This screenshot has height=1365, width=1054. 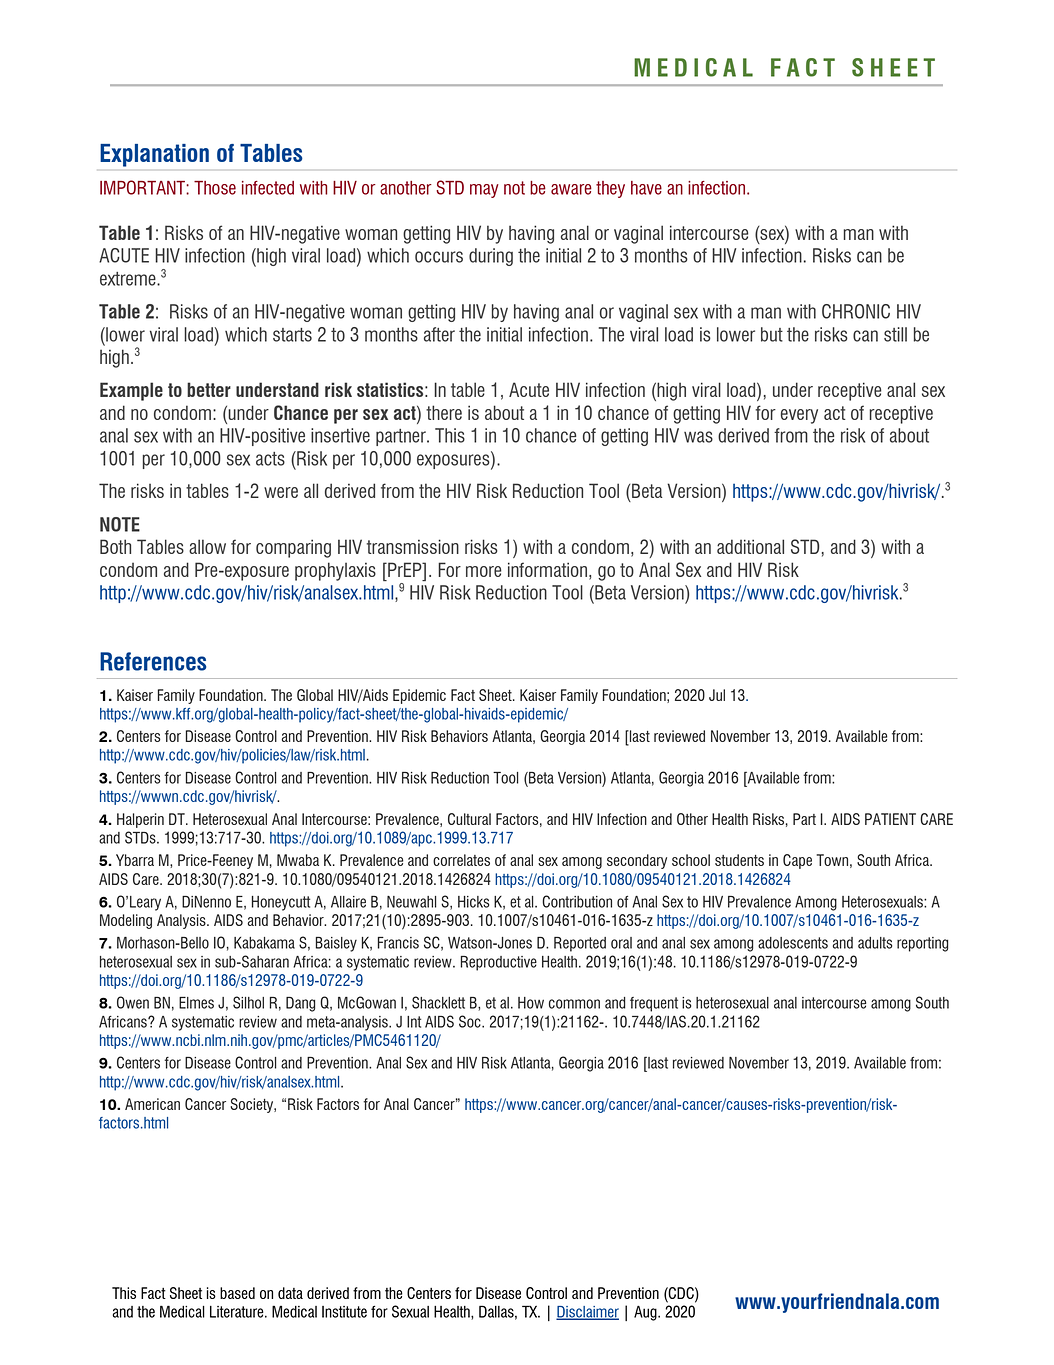 I want to click on adolescents, so click(x=793, y=943).
